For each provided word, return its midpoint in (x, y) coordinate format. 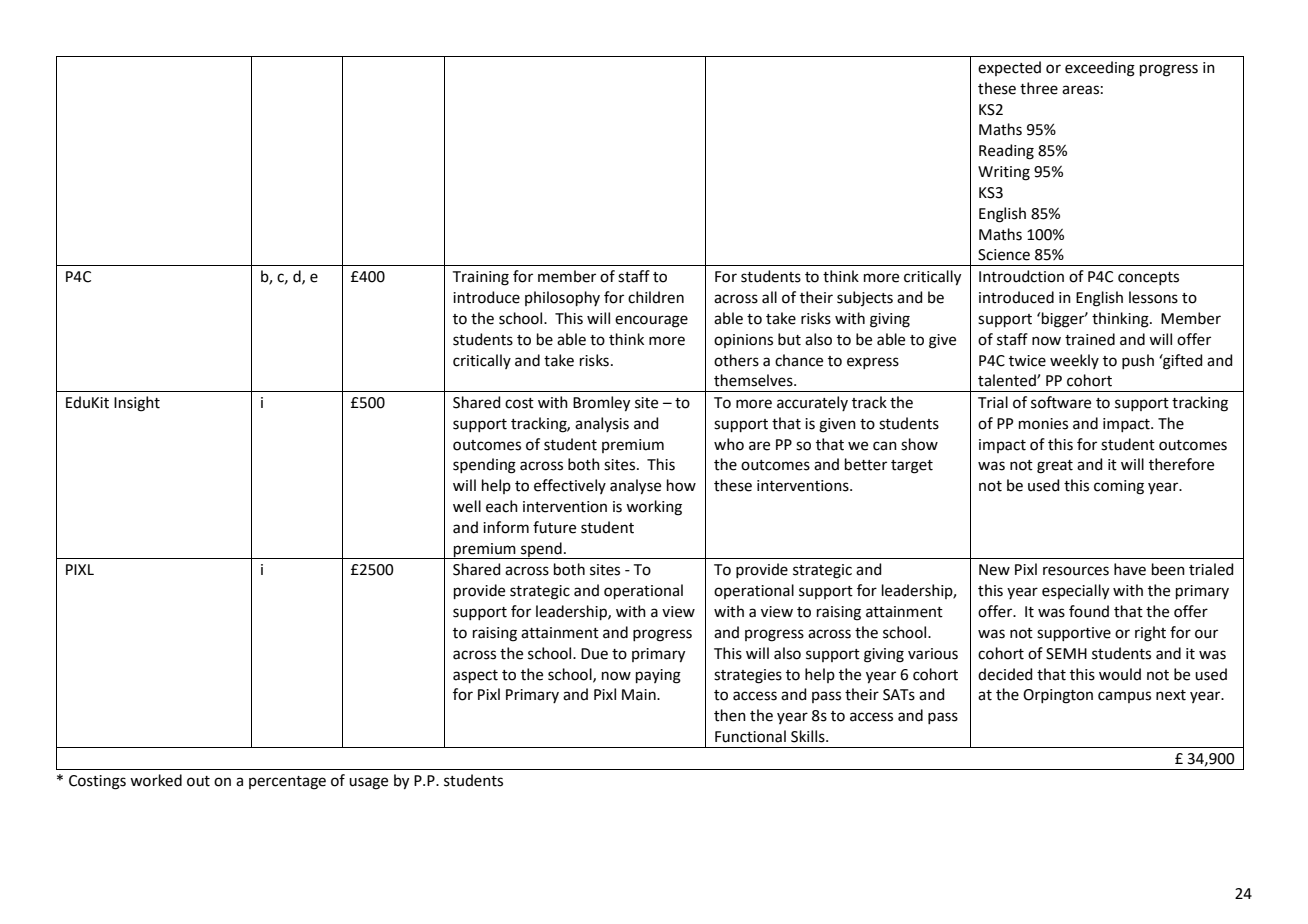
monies (1043, 424)
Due (594, 654)
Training (481, 278)
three (1039, 88)
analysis (602, 424)
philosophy (562, 298)
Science (1004, 255)
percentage (287, 783)
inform (506, 527)
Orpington (1058, 696)
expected (1009, 68)
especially (1075, 592)
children (656, 297)
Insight (137, 404)
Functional (750, 736)
